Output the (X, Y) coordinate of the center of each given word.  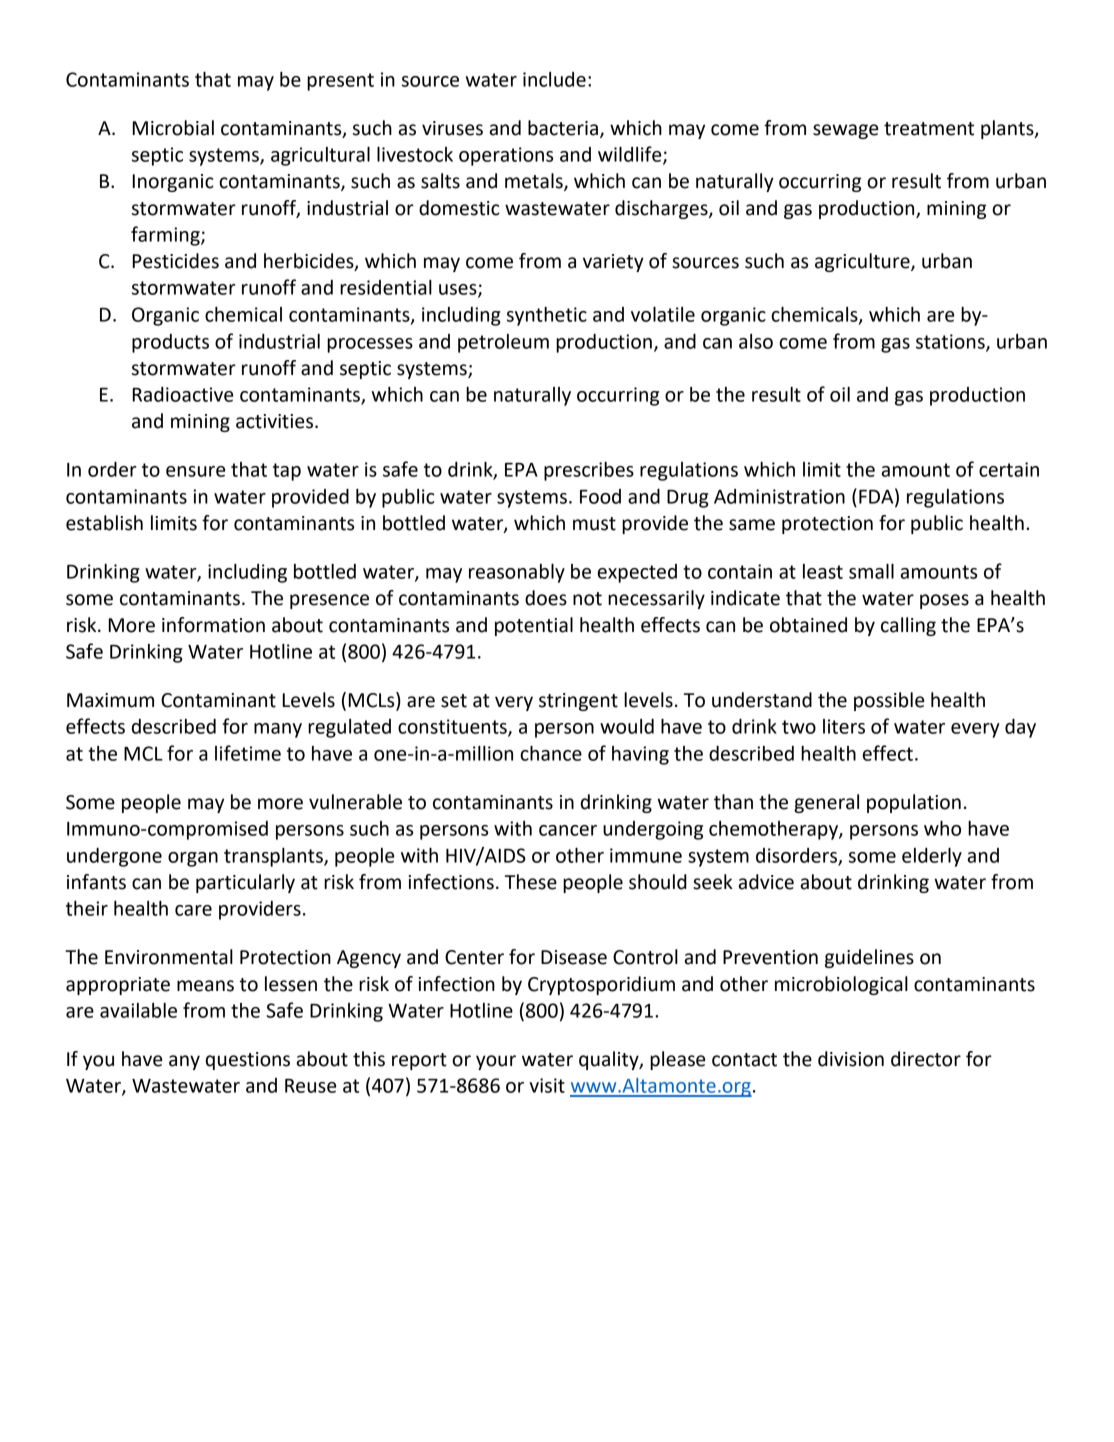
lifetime (248, 753)
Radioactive (183, 394)
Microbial (173, 128)
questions (248, 1061)
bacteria (563, 128)
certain (1009, 469)
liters (844, 726)
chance (551, 753)
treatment (929, 129)
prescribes (589, 471)
